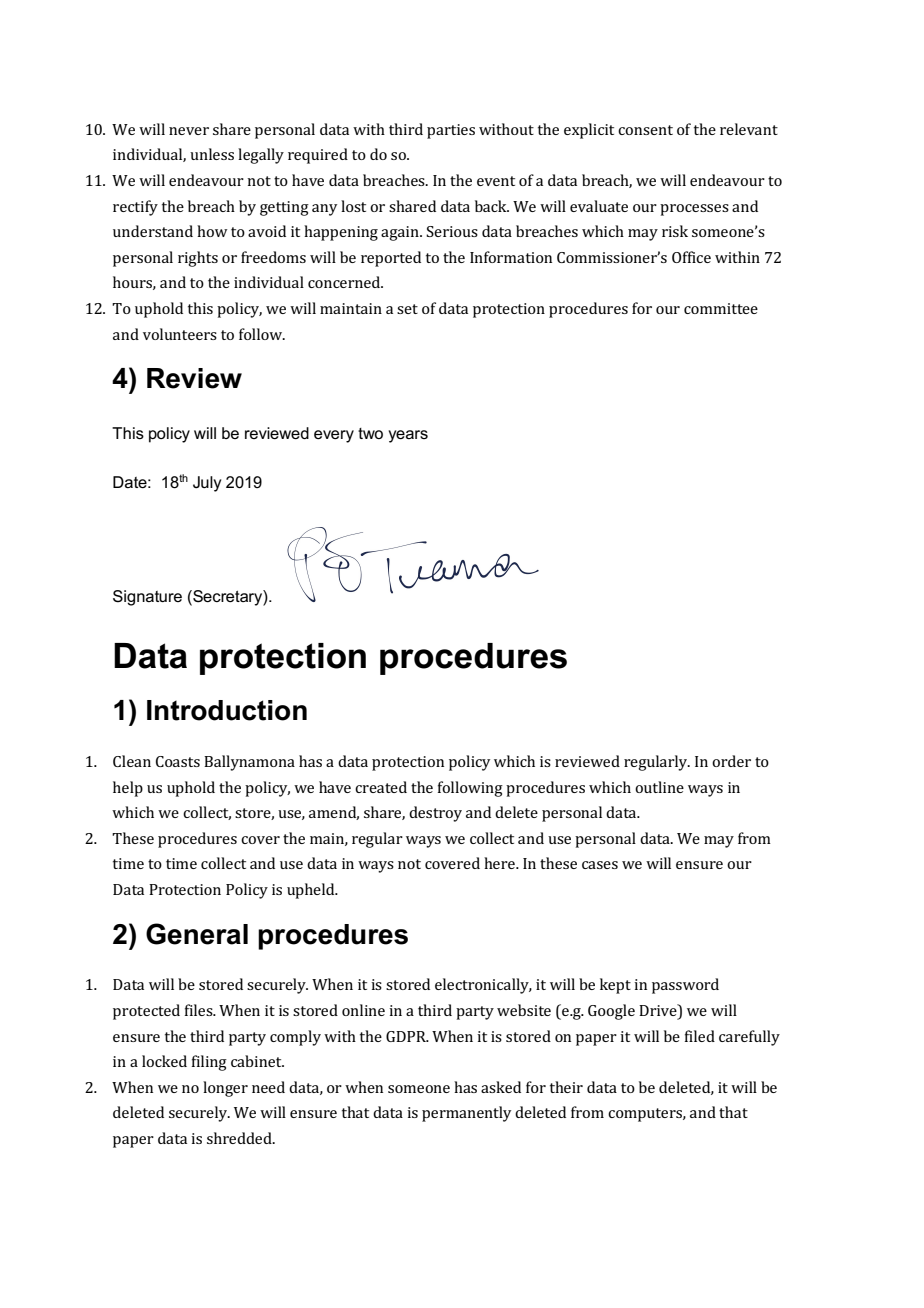 Image resolution: width=924 pixels, height=1308 pixels. Describe the element at coordinates (147, 598) in the page. I see `Signature` at that location.
